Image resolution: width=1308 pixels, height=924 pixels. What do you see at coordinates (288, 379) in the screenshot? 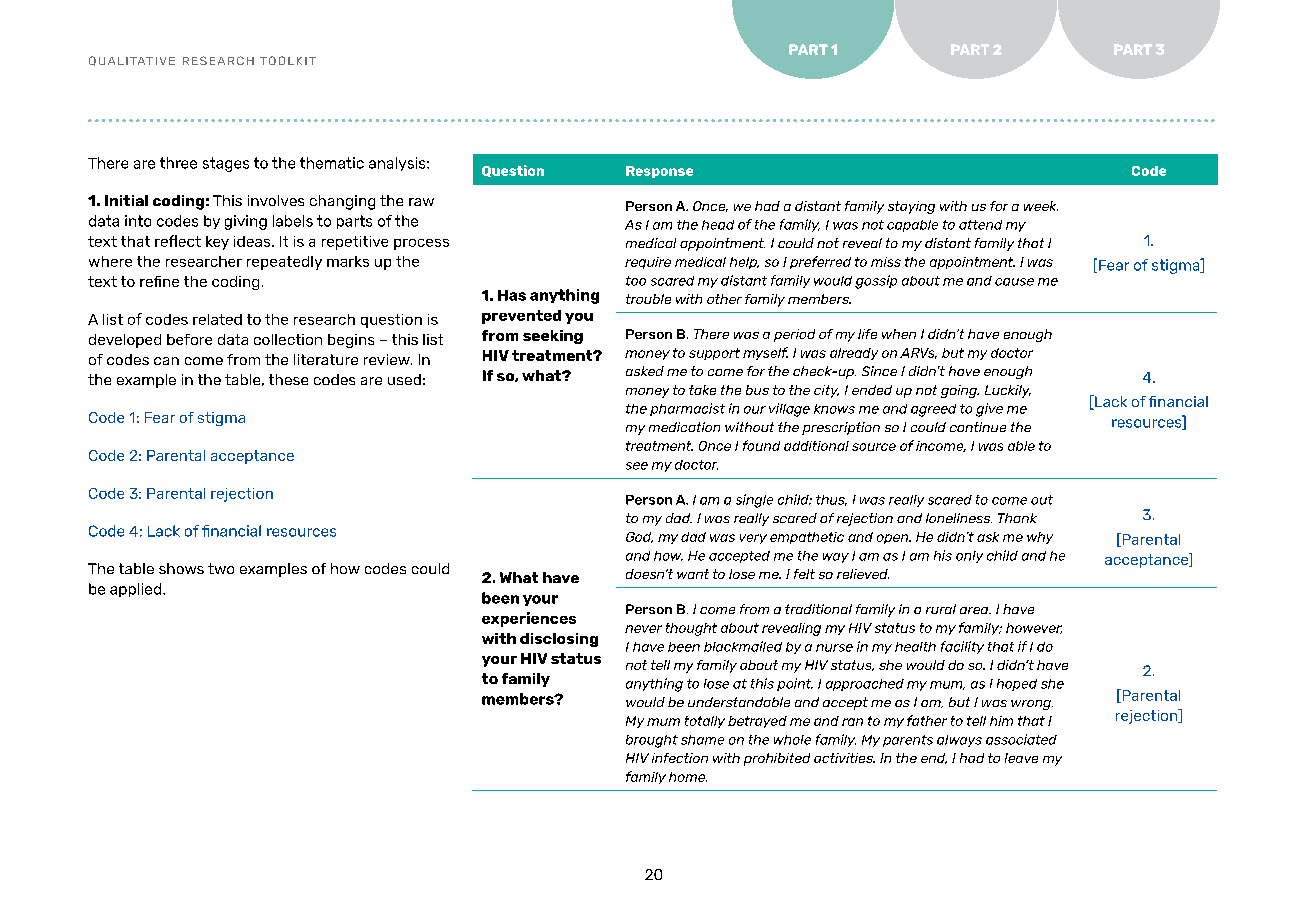
I see `these` at bounding box center [288, 379].
